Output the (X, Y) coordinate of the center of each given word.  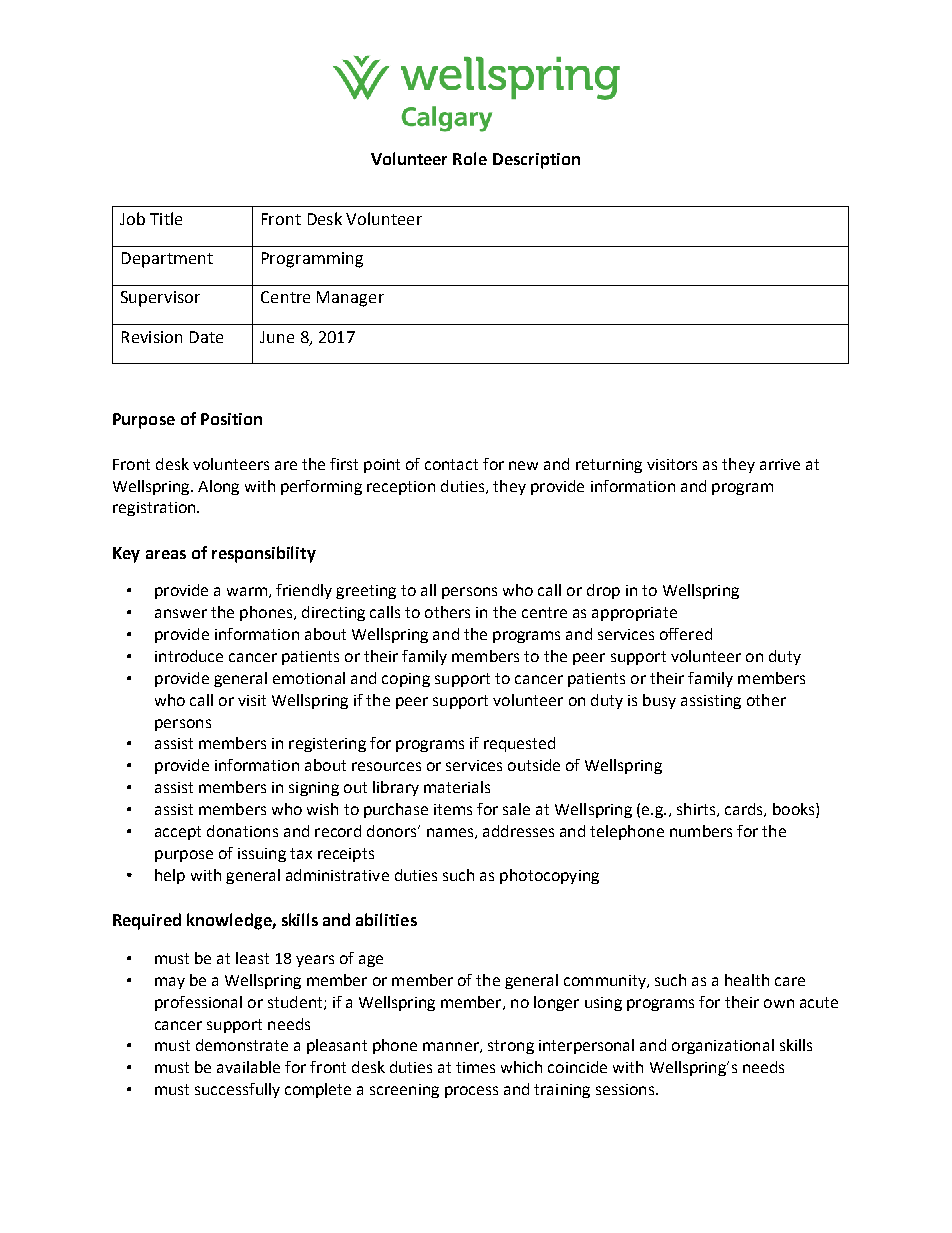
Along (218, 487)
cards (745, 810)
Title (166, 218)
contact (451, 464)
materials (457, 787)
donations (242, 831)
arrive (780, 464)
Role (470, 158)
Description (536, 161)
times (475, 1067)
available (248, 1067)
